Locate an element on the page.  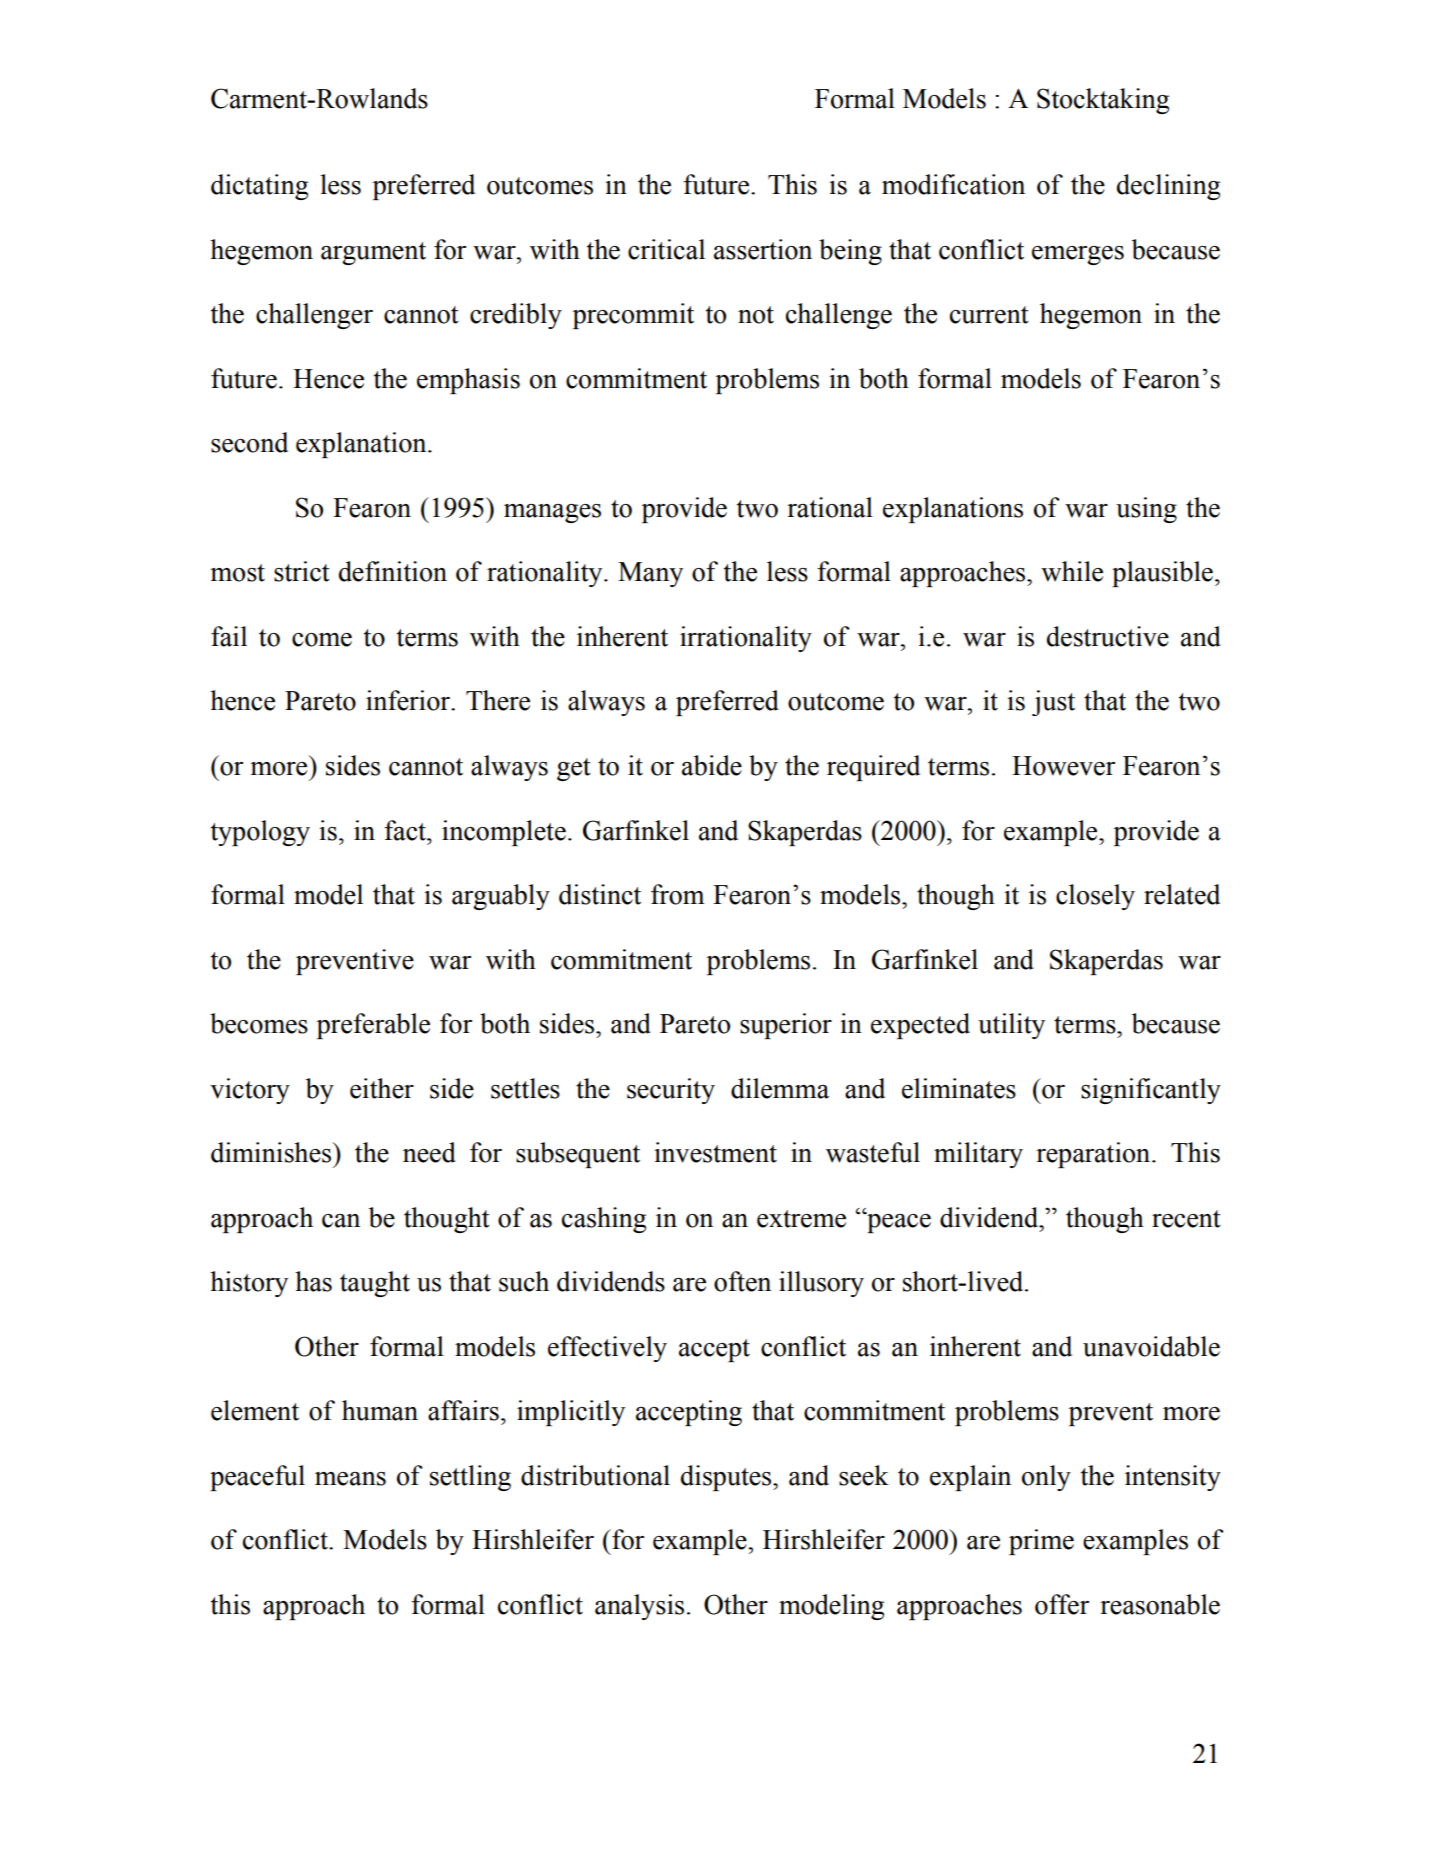
Many is located at coordinates (650, 574).
